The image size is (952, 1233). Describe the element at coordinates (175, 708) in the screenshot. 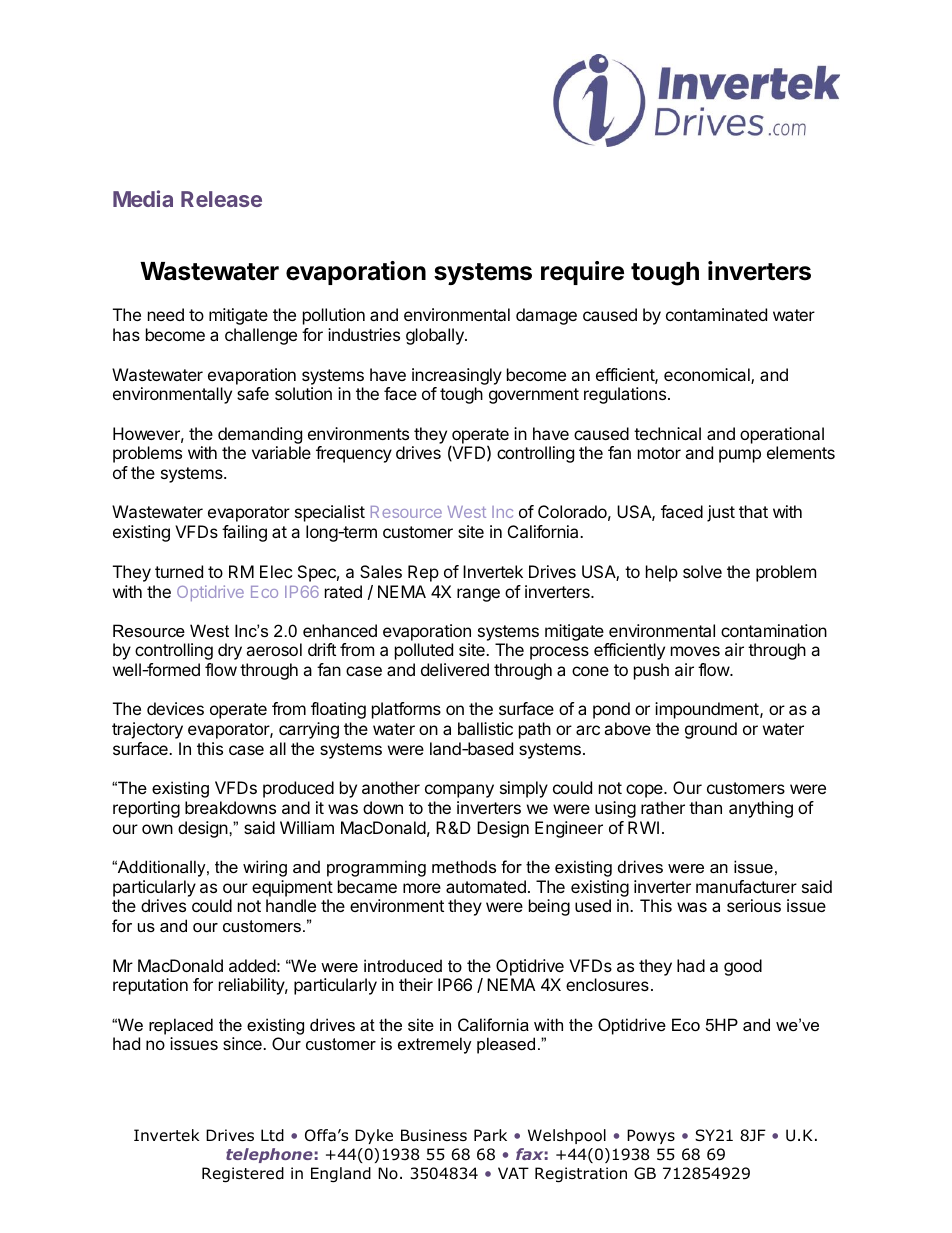

I see `devices` at that location.
